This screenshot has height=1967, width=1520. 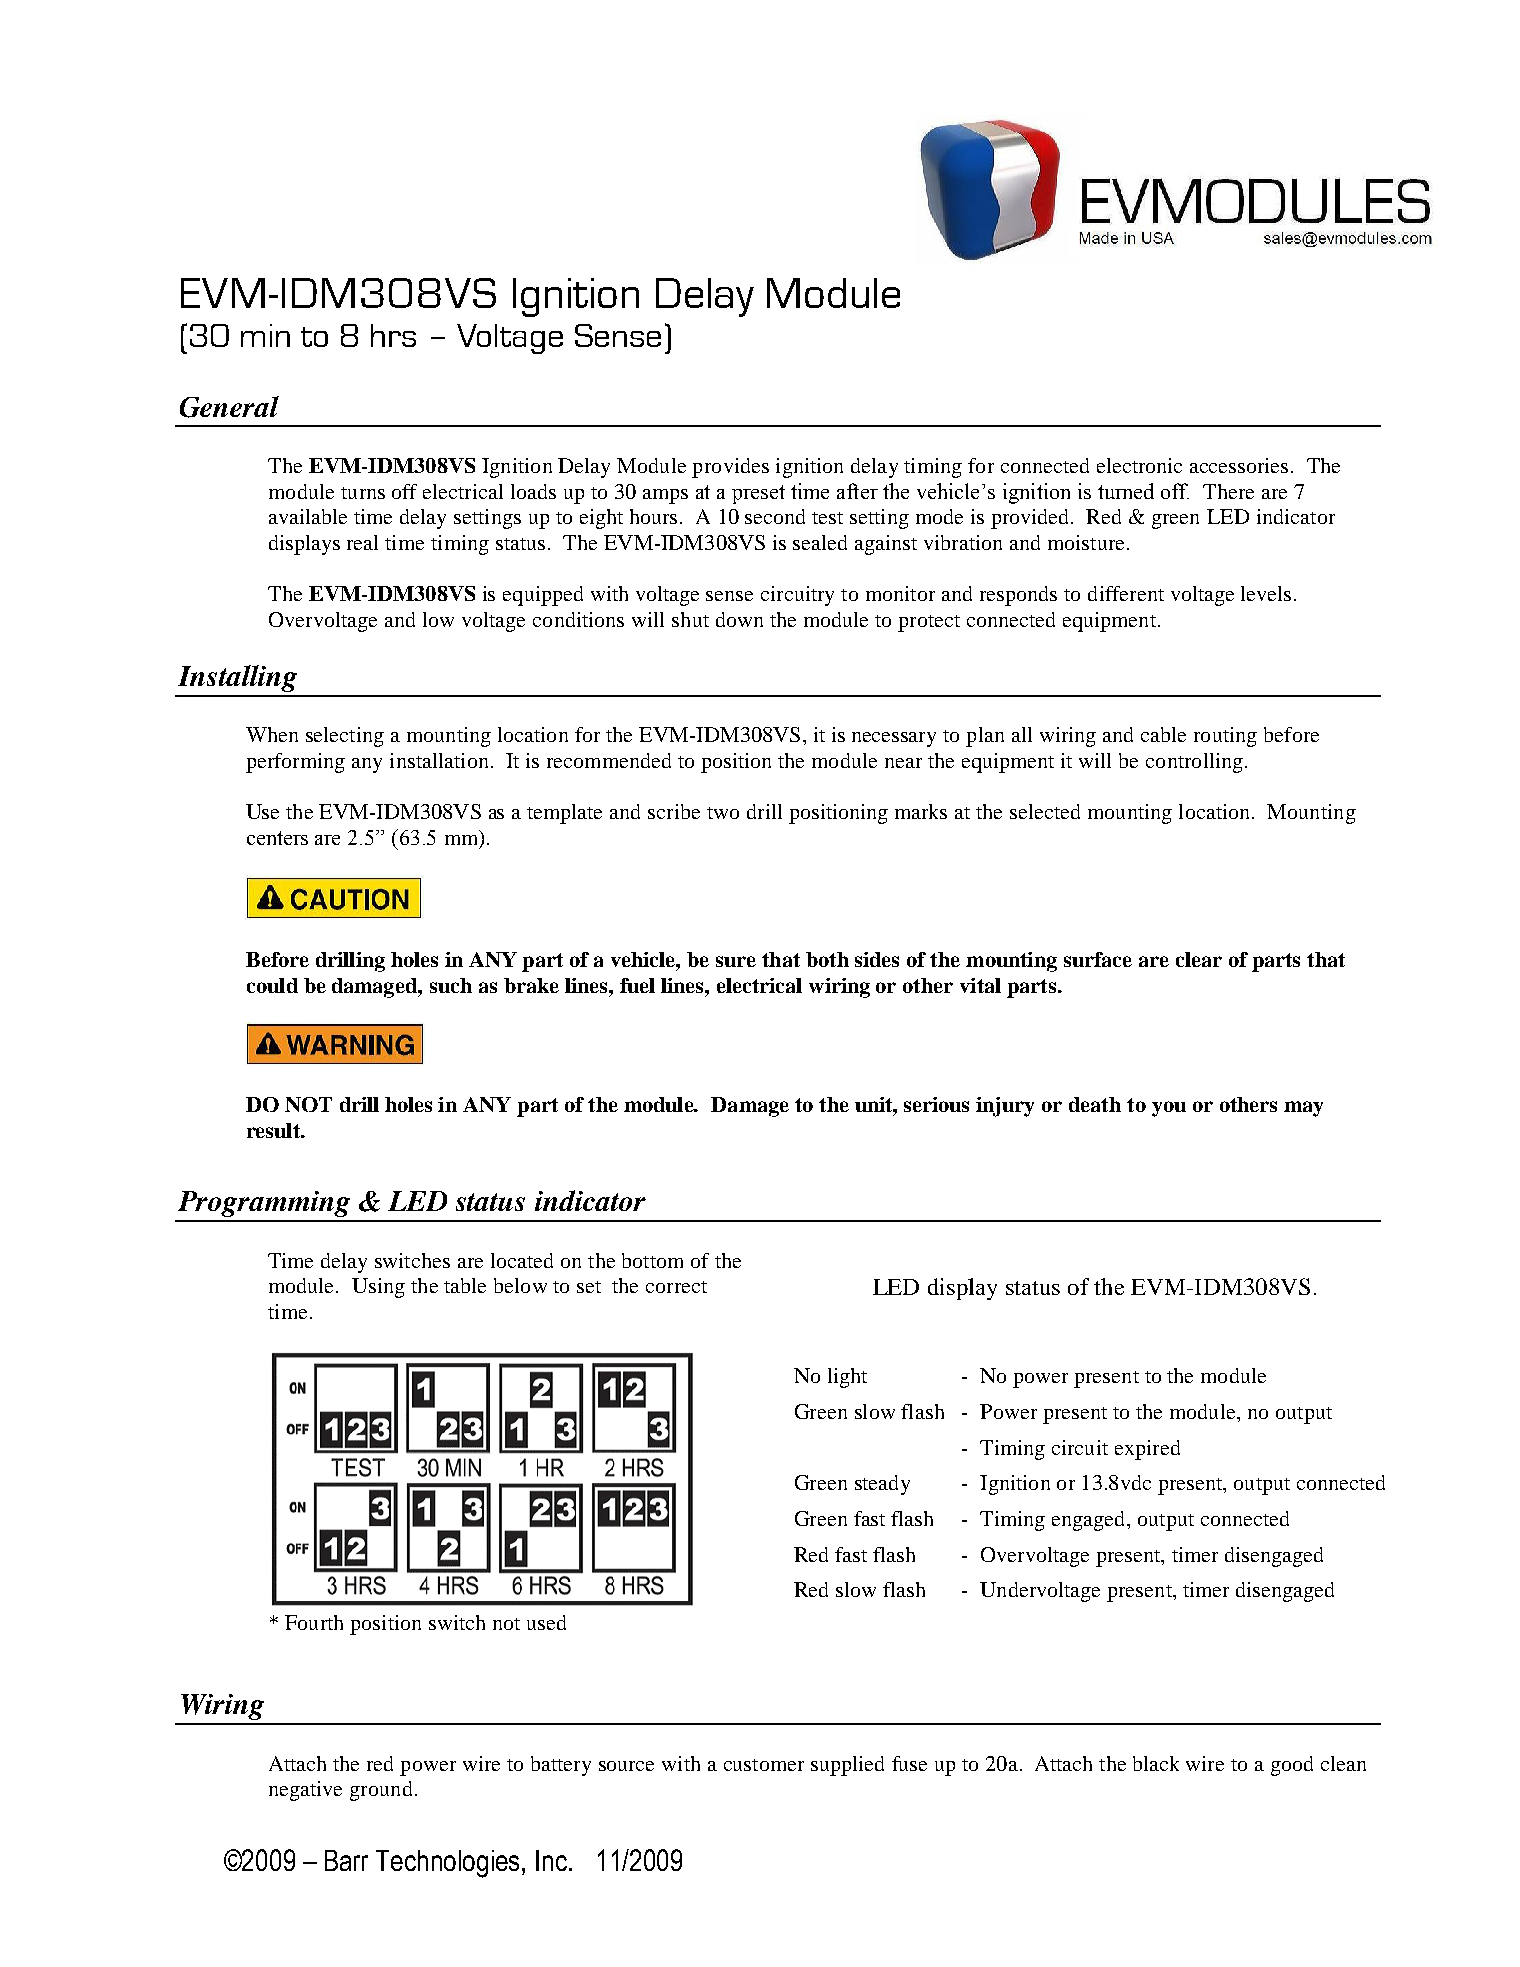 What do you see at coordinates (936, 1104) in the screenshot?
I see `serious` at bounding box center [936, 1104].
